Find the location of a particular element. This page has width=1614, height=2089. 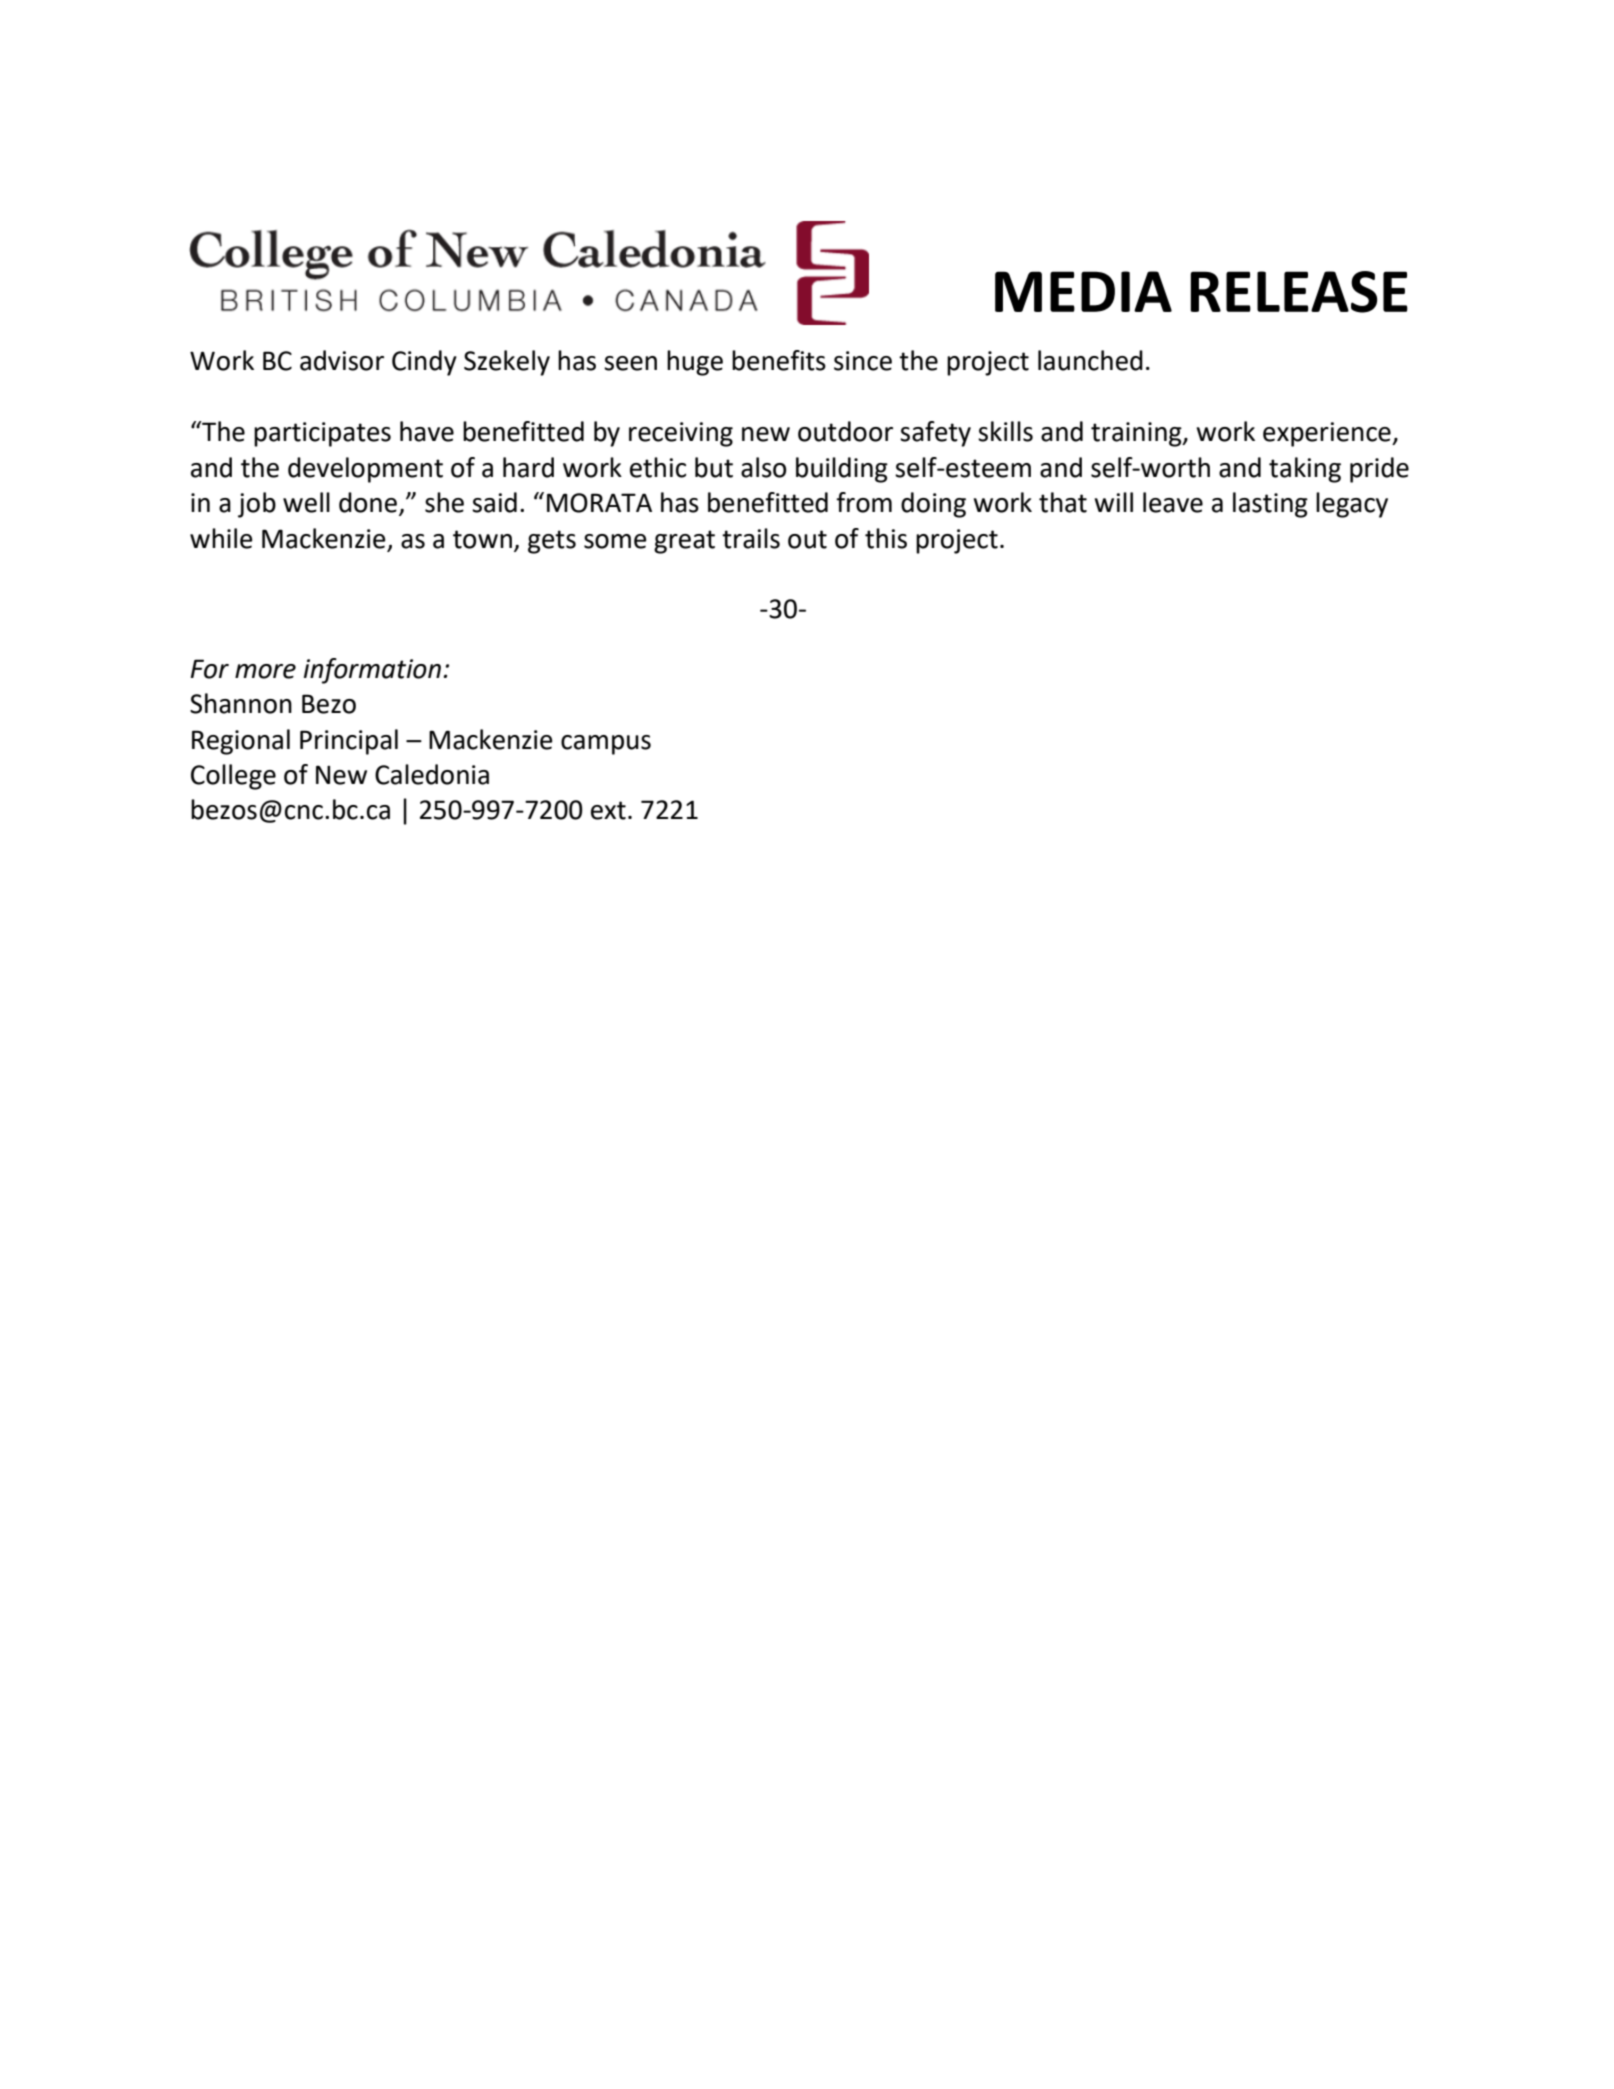

ext is located at coordinates (608, 810).
